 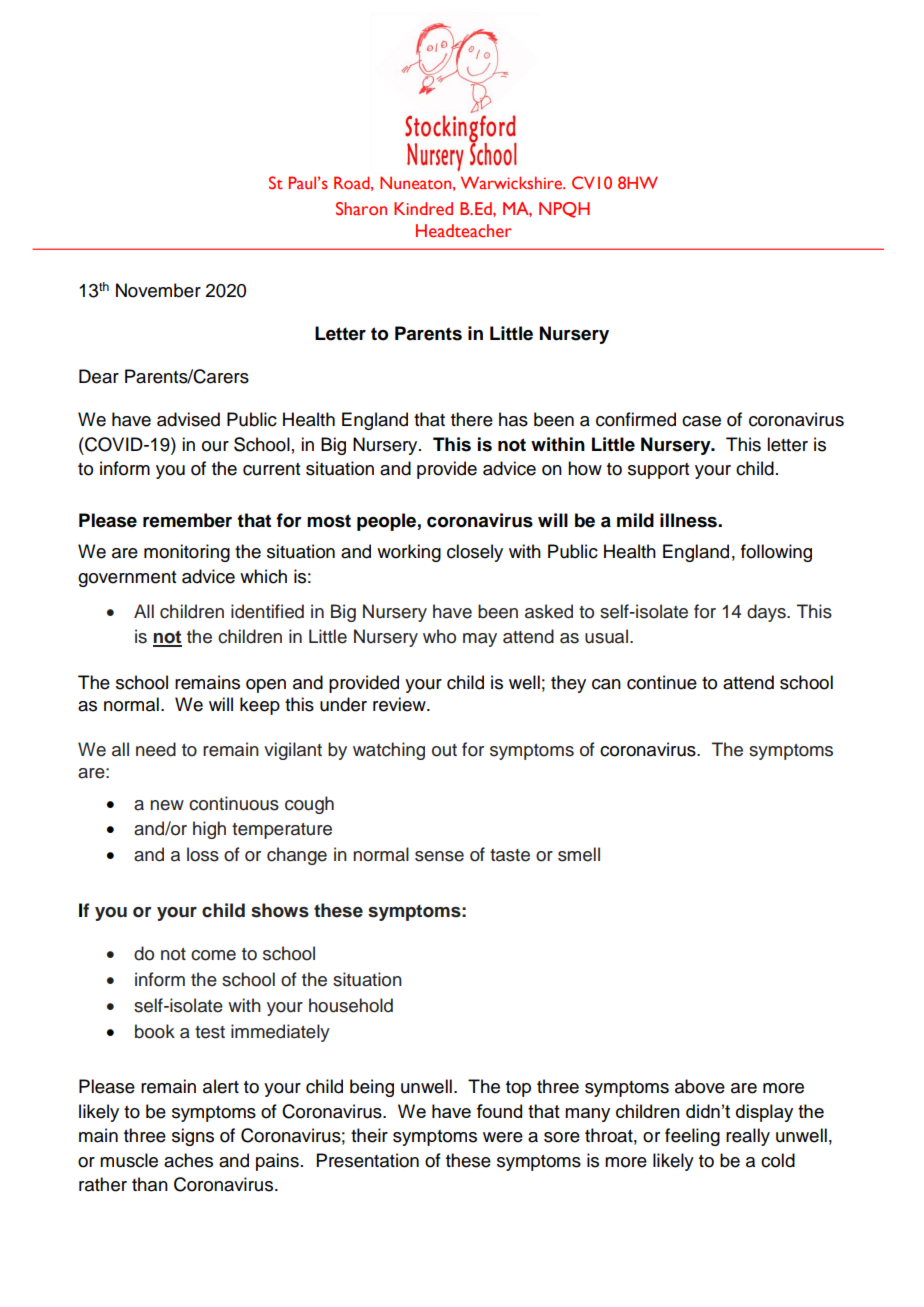 I want to click on loss, so click(x=203, y=854).
